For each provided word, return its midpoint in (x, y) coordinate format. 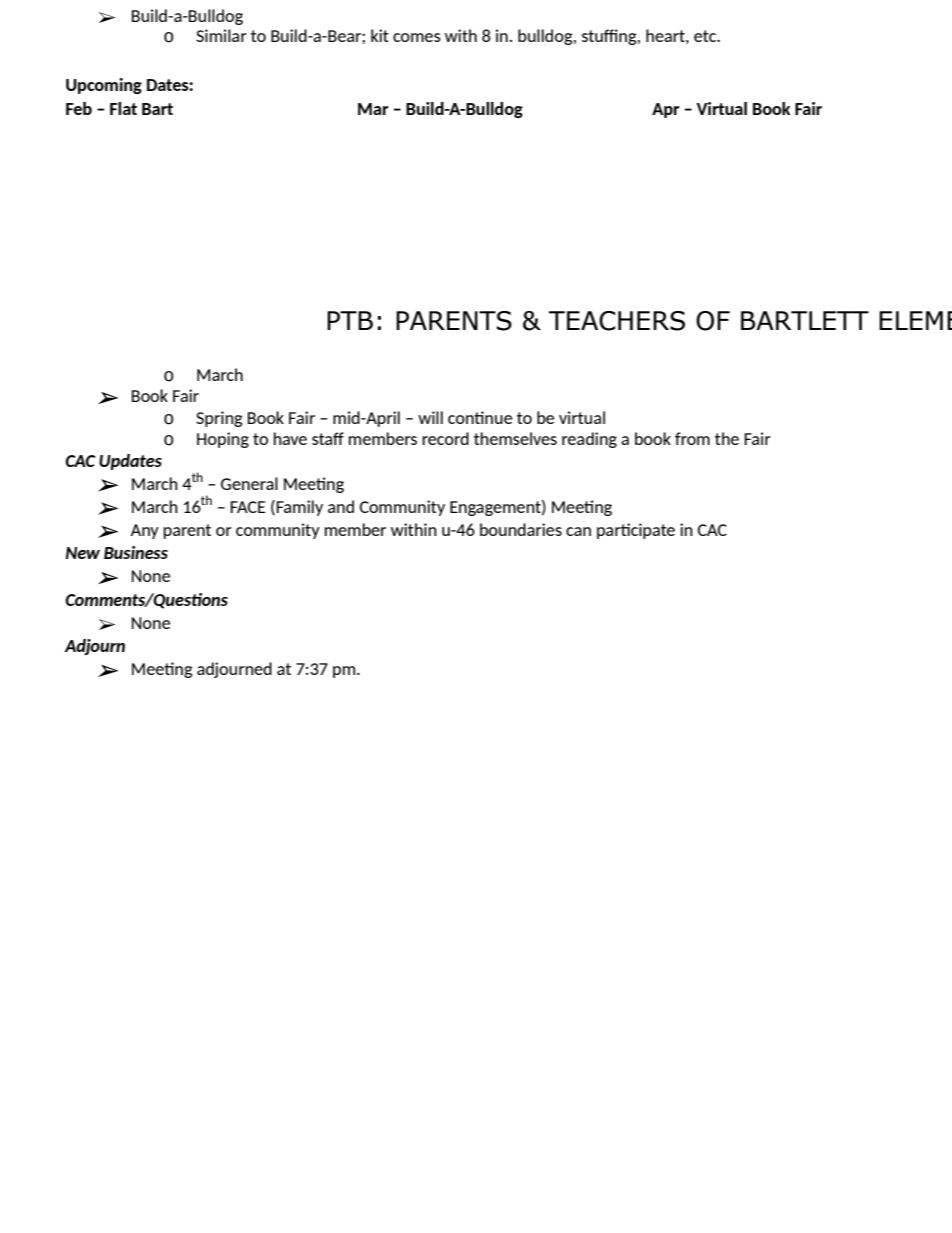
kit (380, 35)
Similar (221, 35)
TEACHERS (617, 321)
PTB (350, 320)
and (341, 506)
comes (417, 37)
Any (144, 531)
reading (589, 440)
